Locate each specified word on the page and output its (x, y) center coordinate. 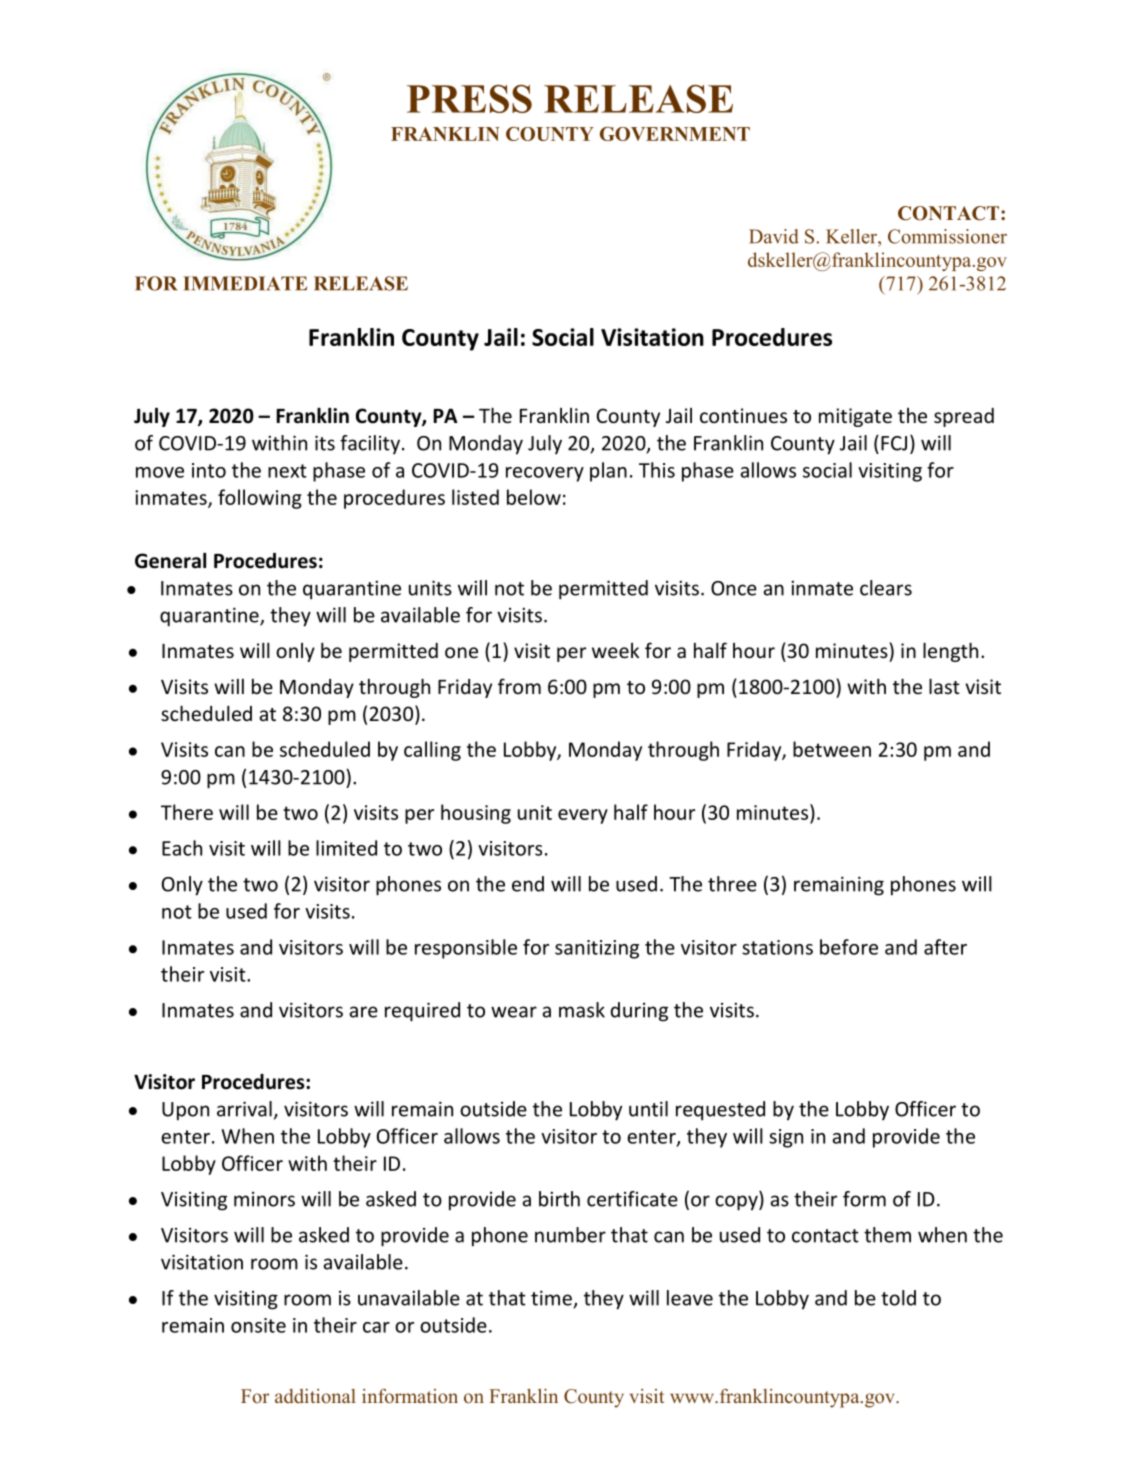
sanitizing (597, 949)
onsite (258, 1325)
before (849, 947)
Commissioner (947, 236)
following (260, 499)
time (552, 1299)
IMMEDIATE (245, 283)
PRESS (469, 99)
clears (886, 588)
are (363, 1012)
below (534, 497)
